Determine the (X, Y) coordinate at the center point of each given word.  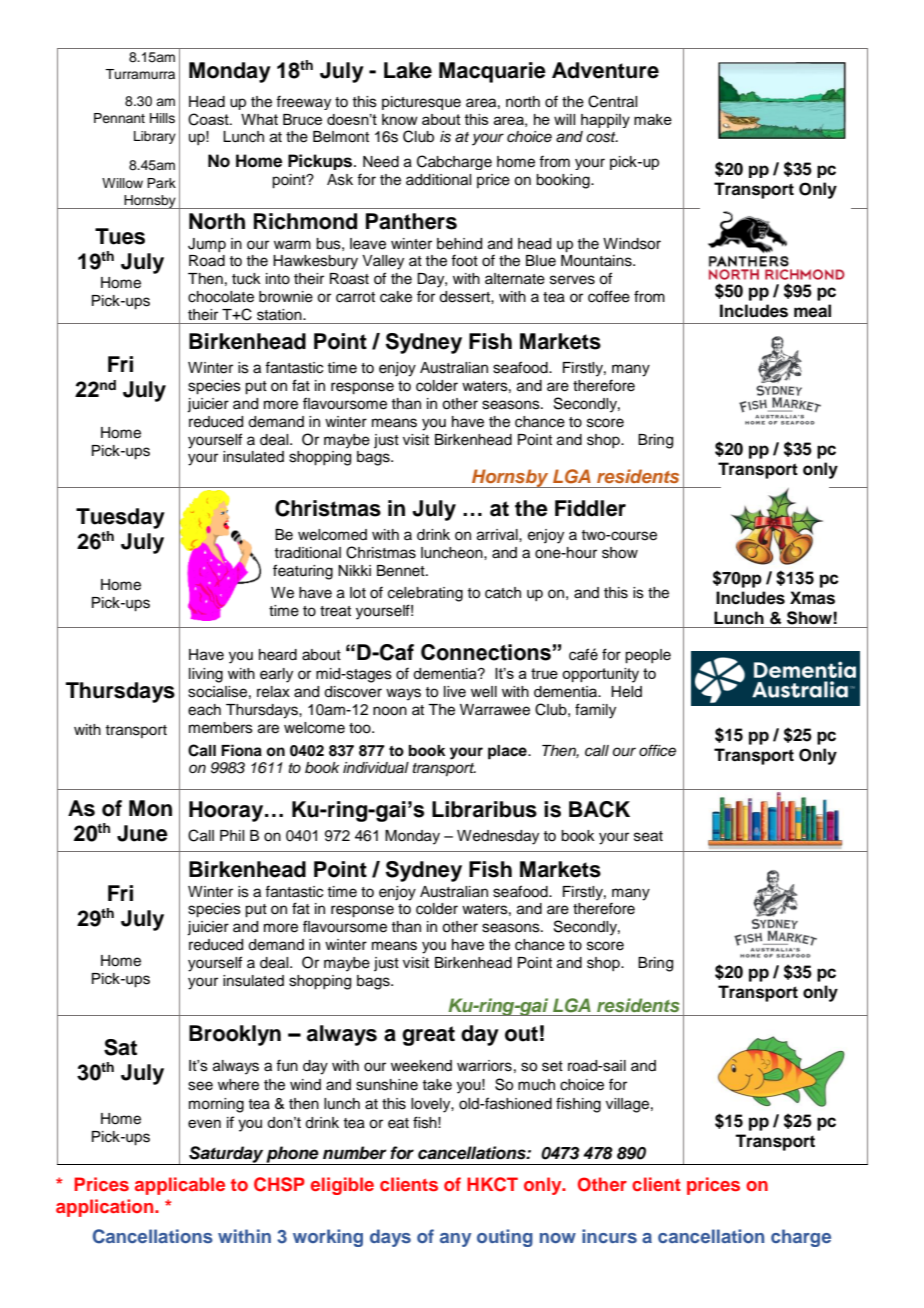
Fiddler (590, 508)
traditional (307, 553)
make (653, 119)
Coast (209, 119)
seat (648, 836)
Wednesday (498, 837)
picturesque (421, 103)
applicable (180, 1186)
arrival (498, 535)
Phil (232, 835)
